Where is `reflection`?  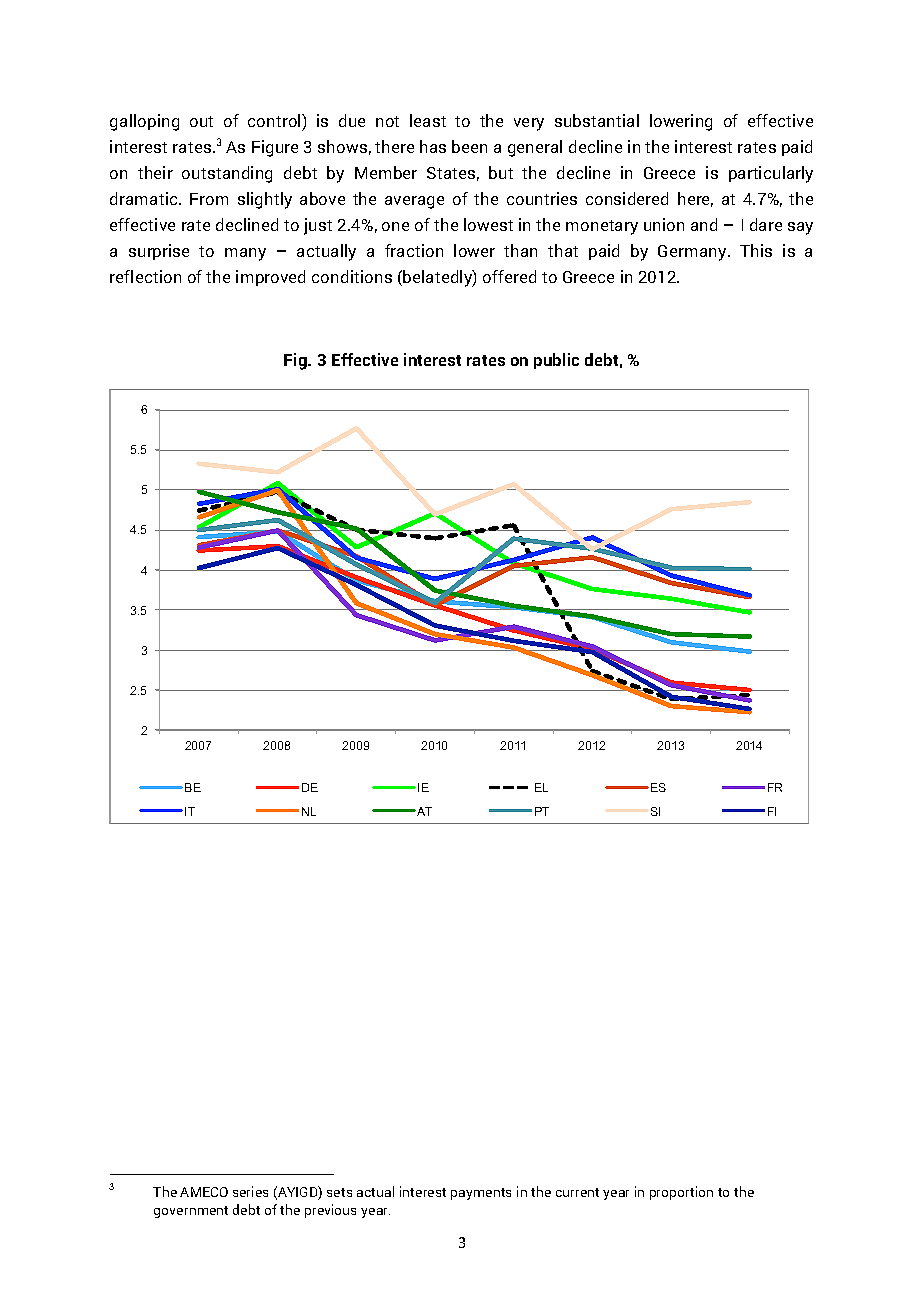
reflection is located at coordinates (145, 276).
